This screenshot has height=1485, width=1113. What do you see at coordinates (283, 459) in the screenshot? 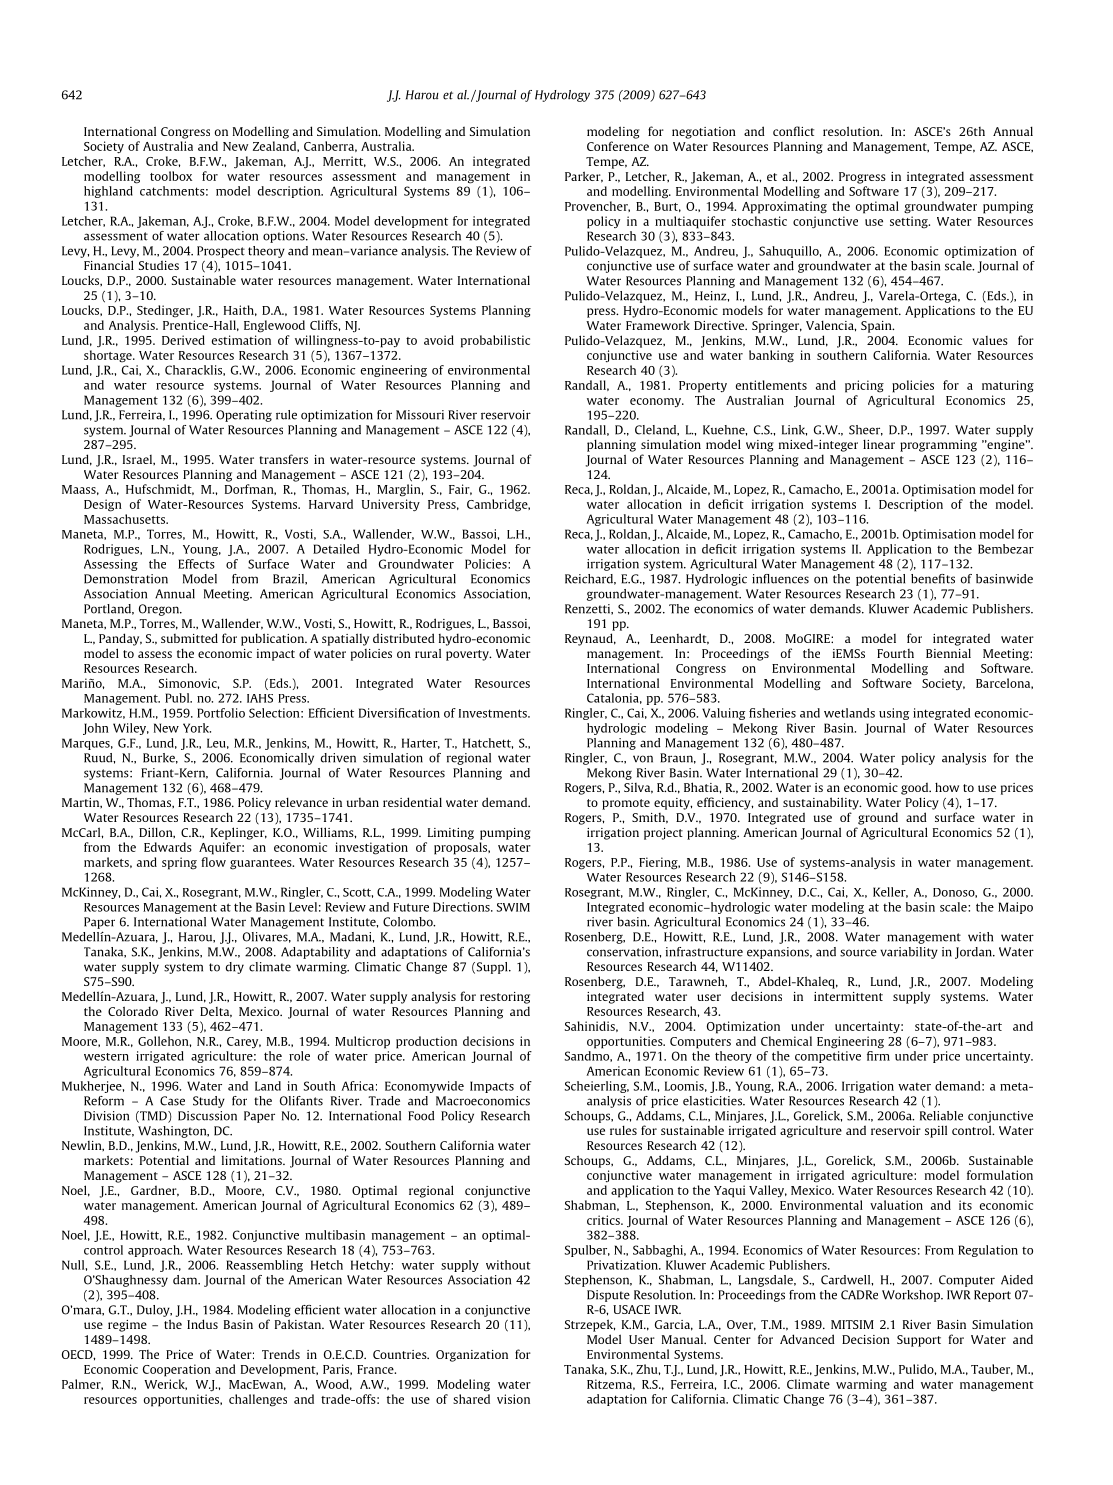
I see `transfers` at bounding box center [283, 459].
